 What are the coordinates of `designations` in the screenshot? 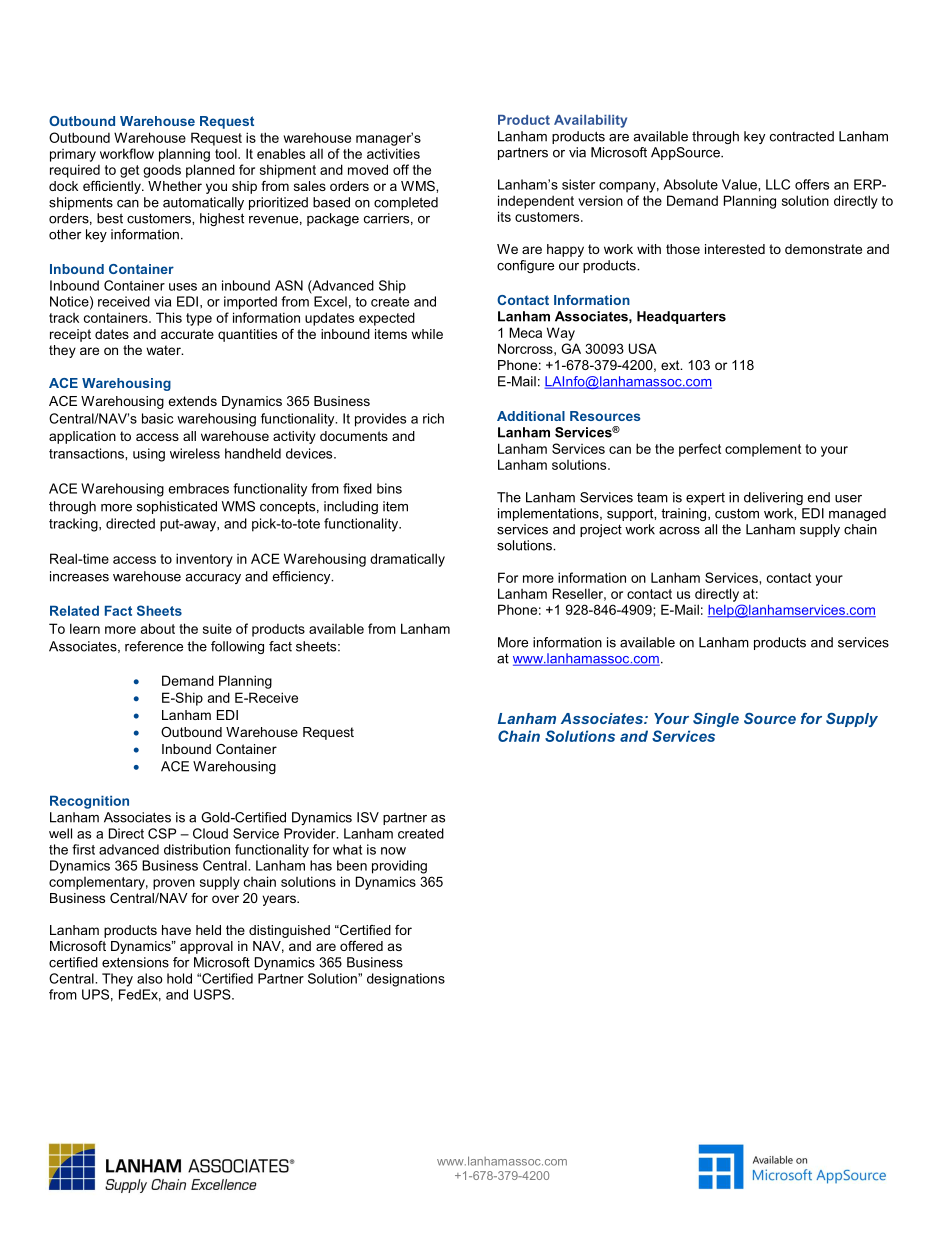 It's located at (406, 980).
